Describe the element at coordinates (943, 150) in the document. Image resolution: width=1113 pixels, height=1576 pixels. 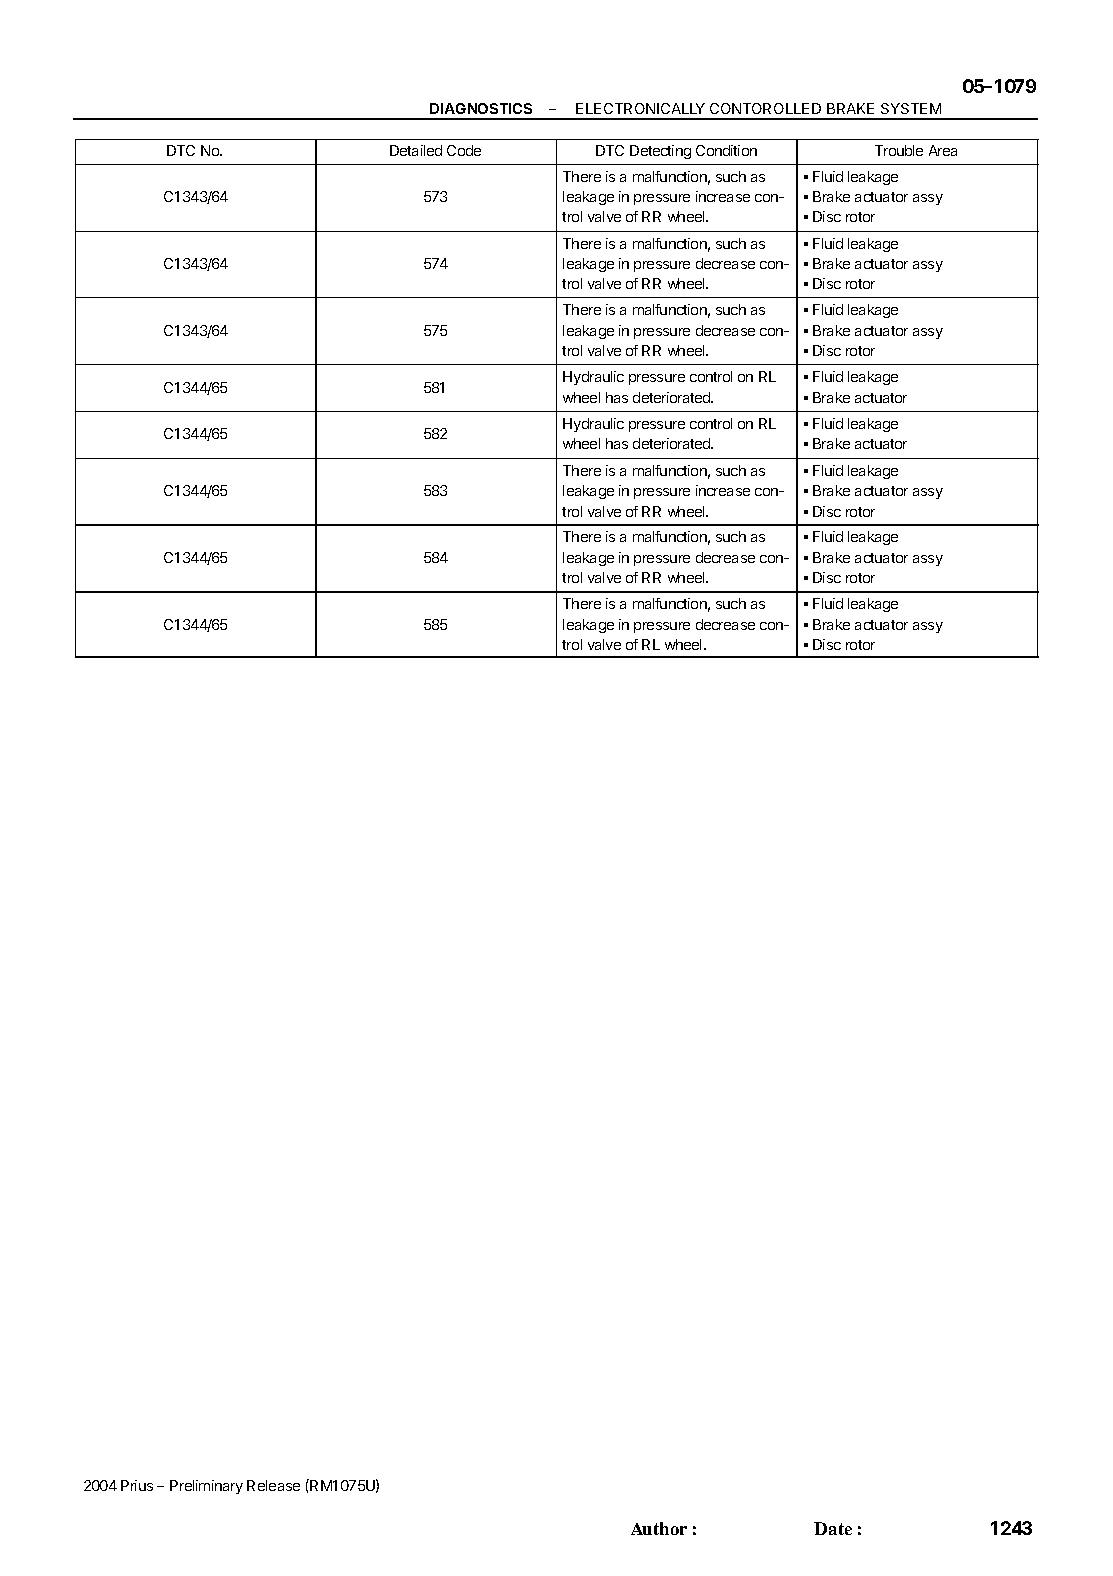
I see `Area` at that location.
